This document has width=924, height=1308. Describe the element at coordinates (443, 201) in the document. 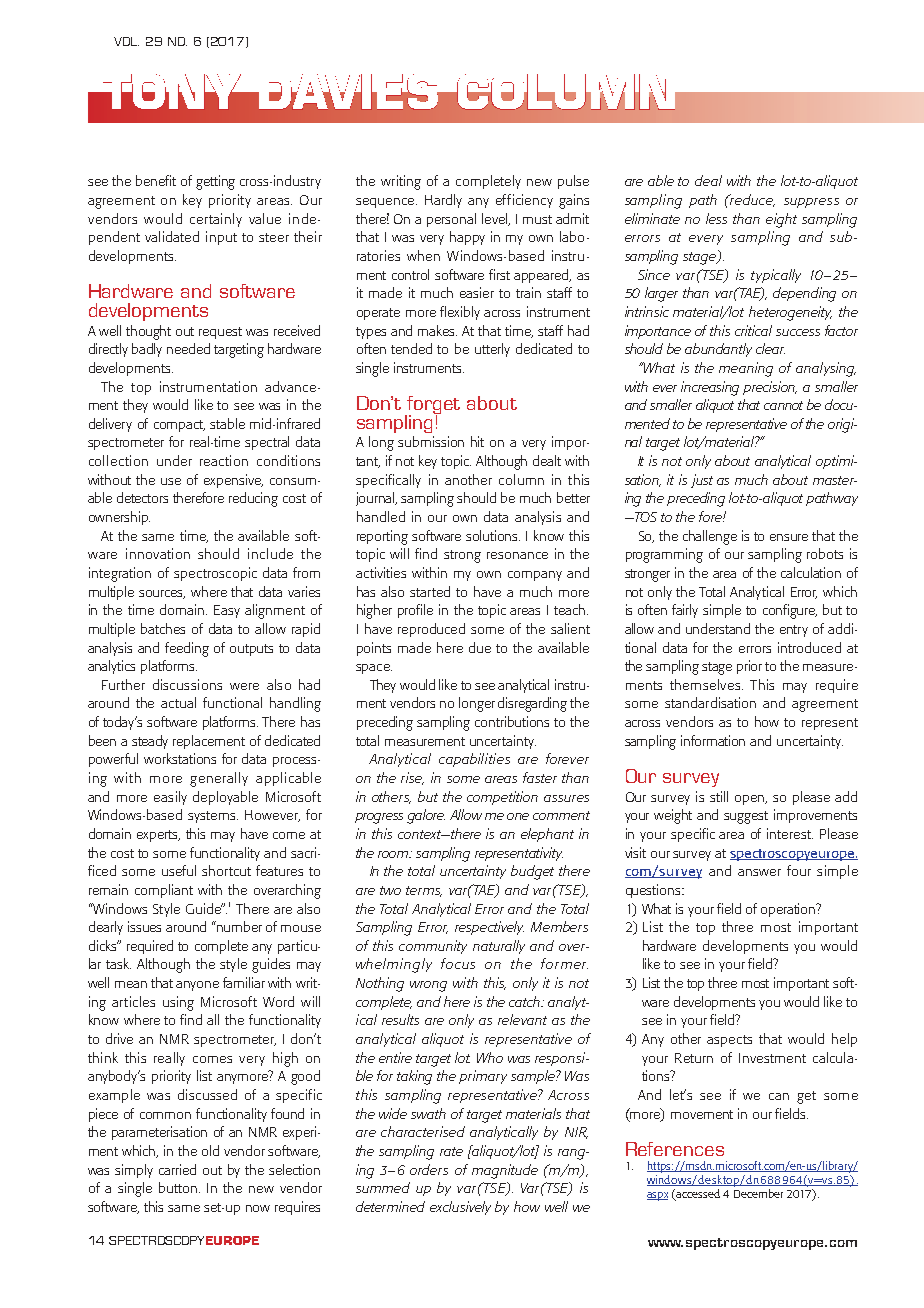

I see `Hardly` at that location.
